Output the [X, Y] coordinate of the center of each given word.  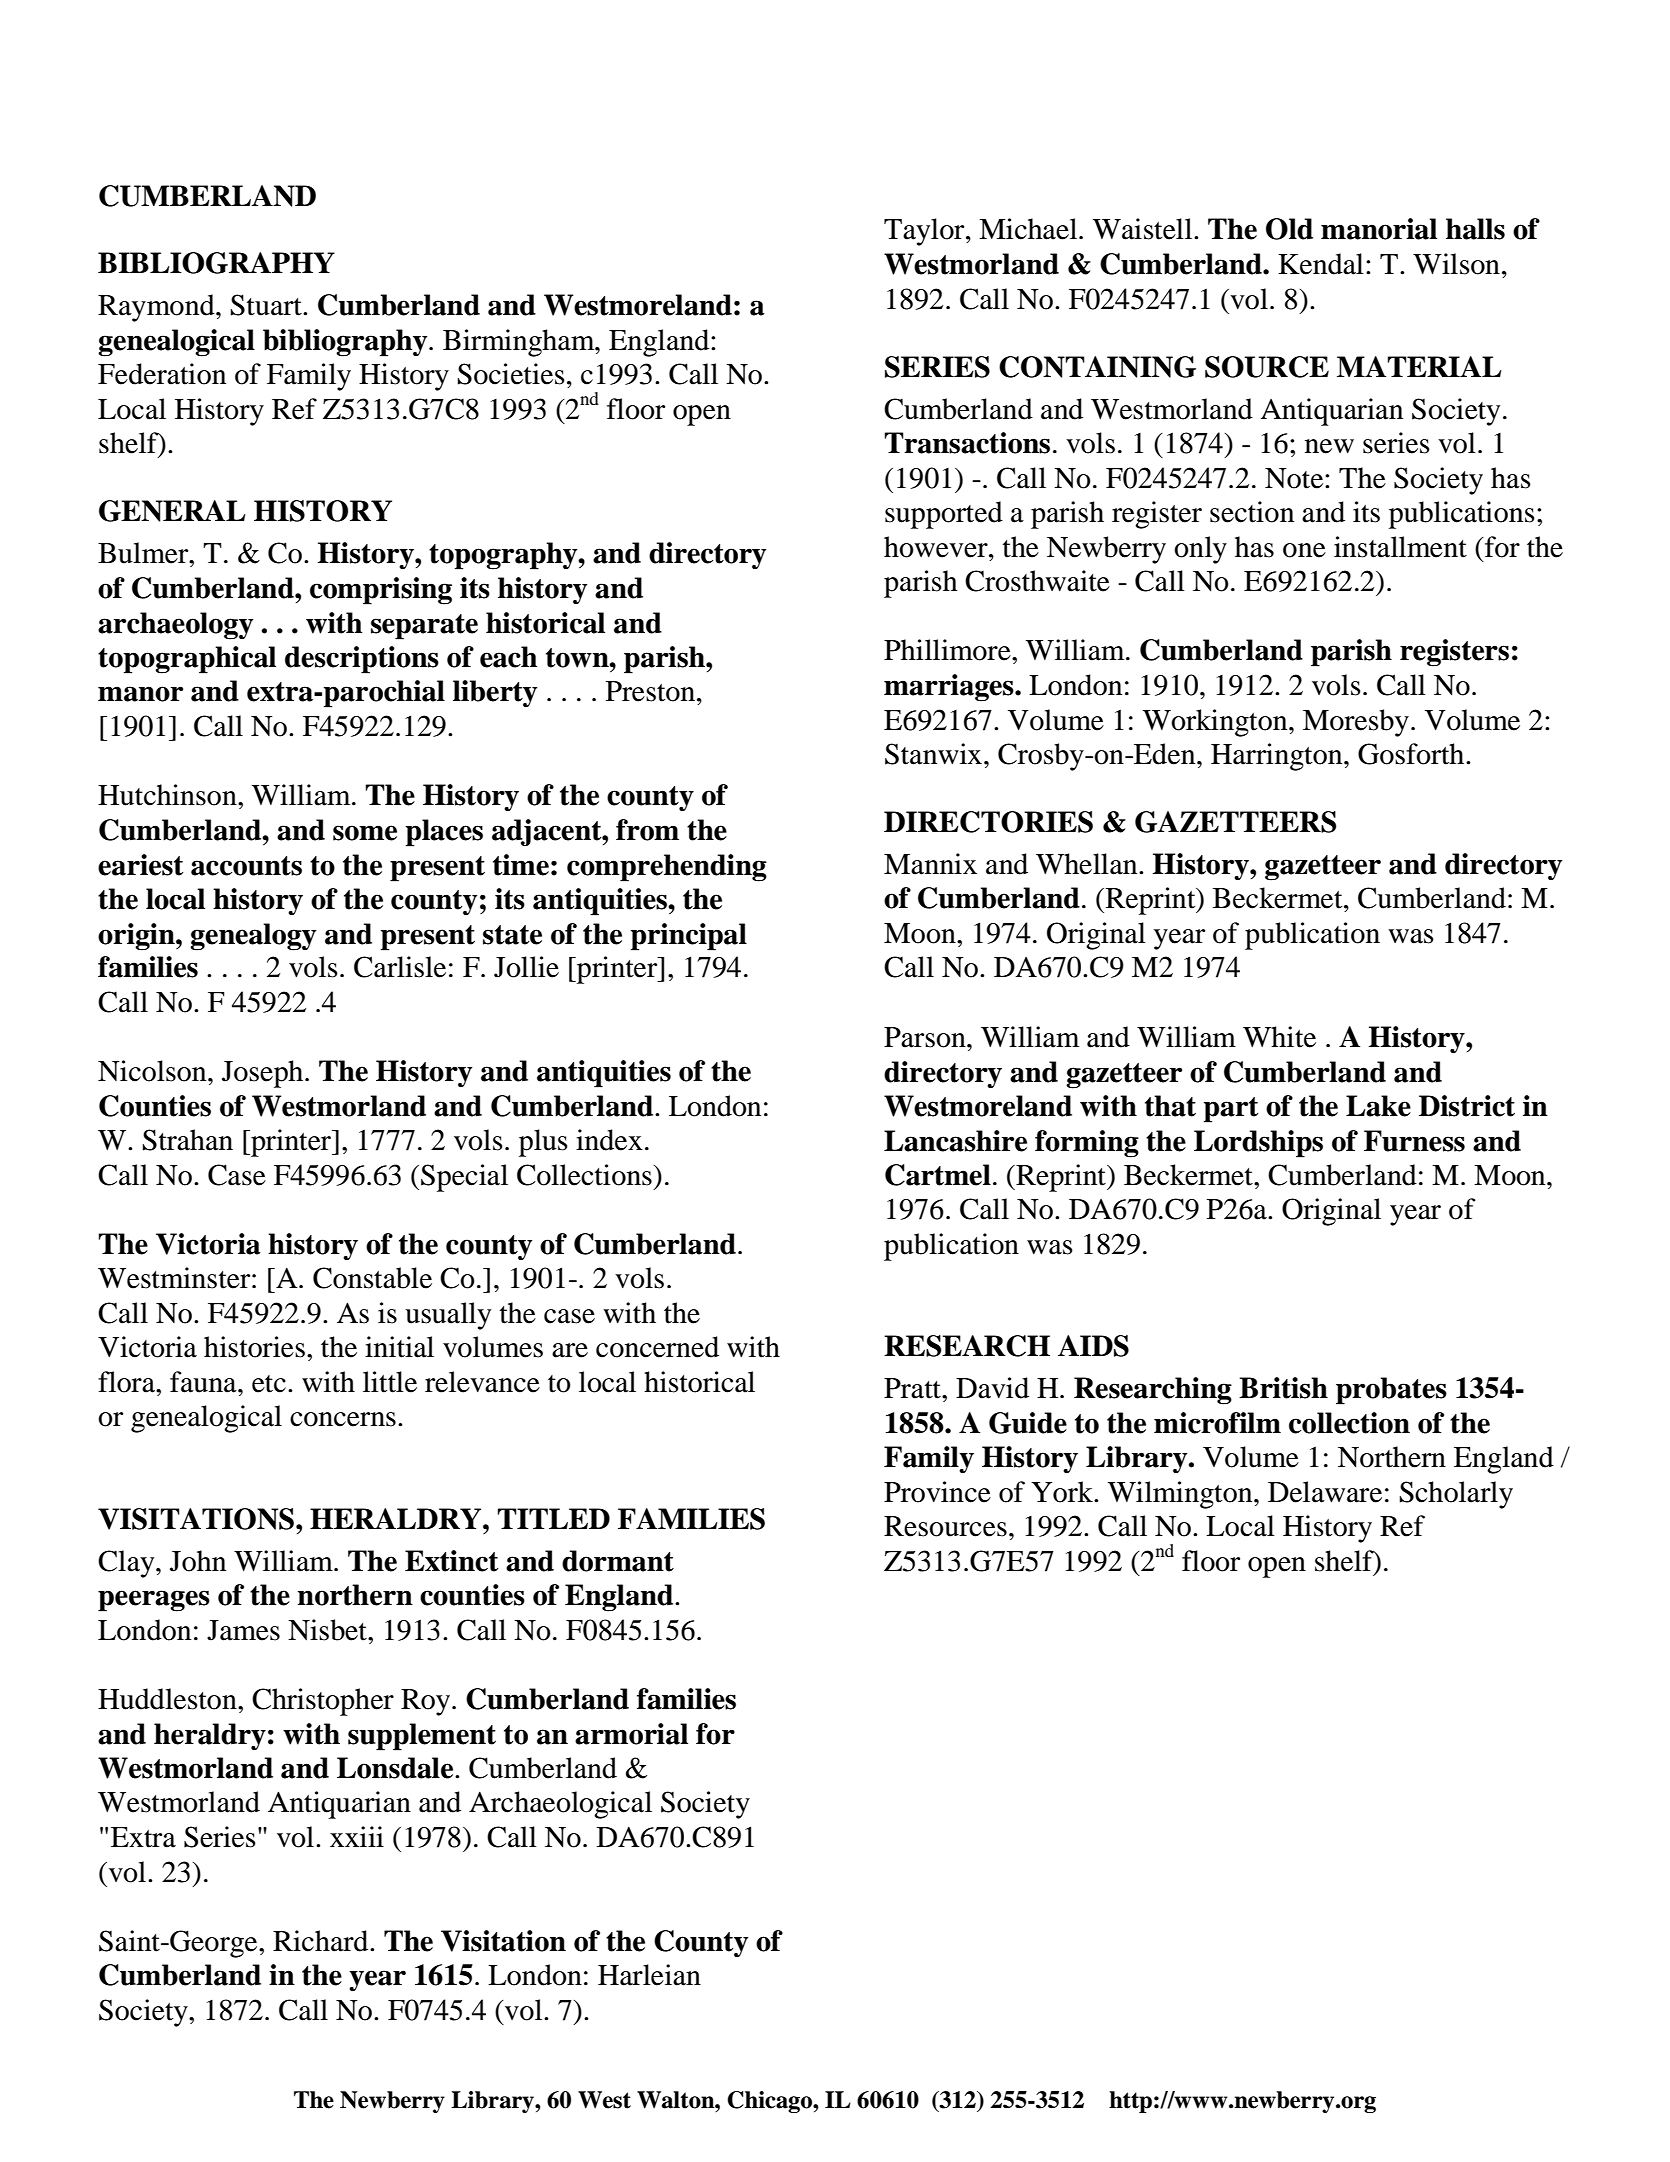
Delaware [1325, 1492]
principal [689, 937]
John [198, 1561]
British [1283, 1388]
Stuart [267, 305]
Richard [322, 1941]
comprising [381, 591]
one [1304, 550]
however [937, 547]
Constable [372, 1278]
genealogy [253, 937]
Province [937, 1492]
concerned [657, 1347]
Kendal [1321, 264]
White [1279, 1037]
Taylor [925, 232]
